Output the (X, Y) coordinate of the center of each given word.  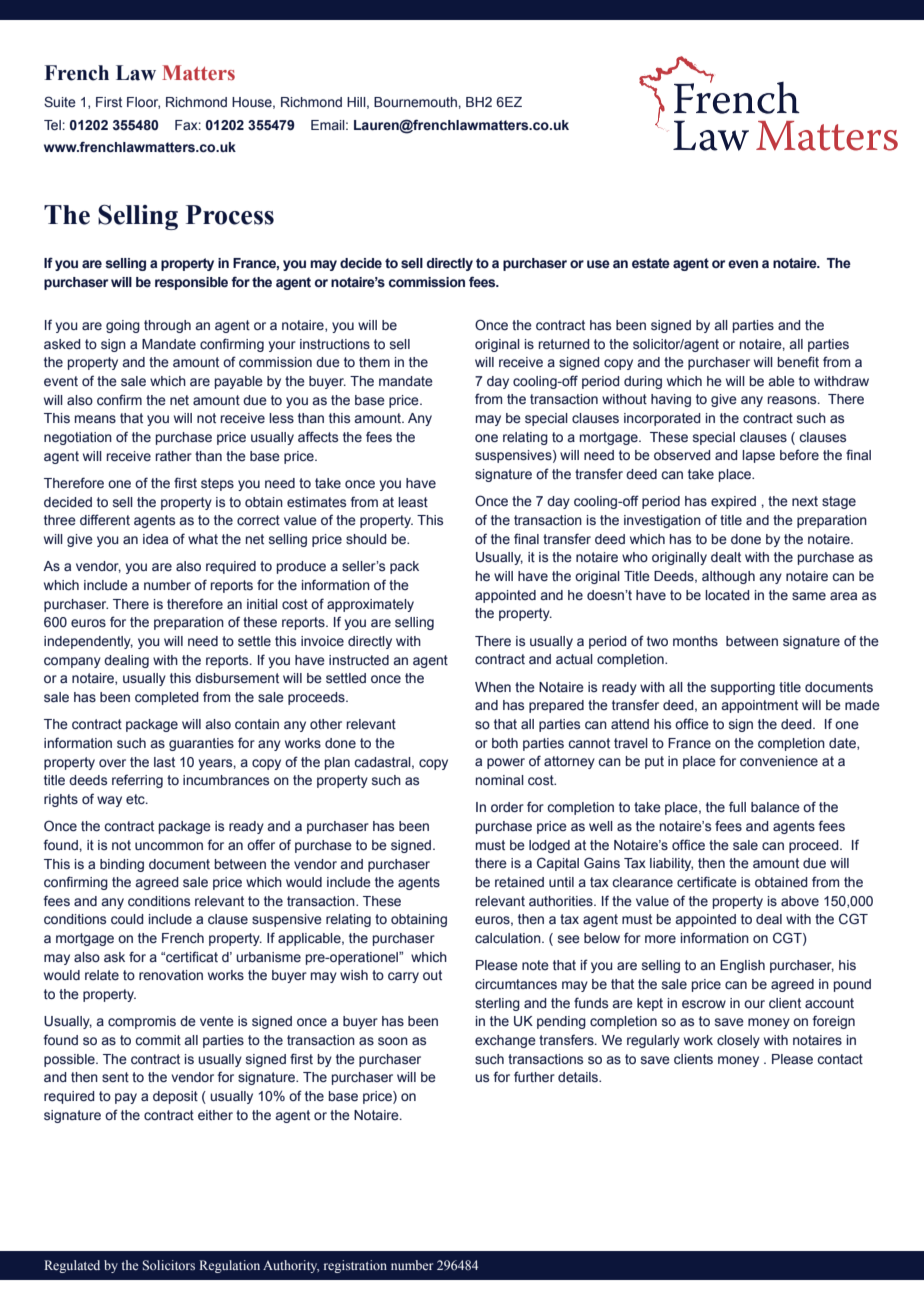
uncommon (169, 846)
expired (733, 502)
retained (519, 882)
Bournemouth (416, 102)
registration (355, 1266)
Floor (143, 103)
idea (155, 539)
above (800, 901)
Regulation (229, 1266)
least (413, 502)
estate (651, 263)
